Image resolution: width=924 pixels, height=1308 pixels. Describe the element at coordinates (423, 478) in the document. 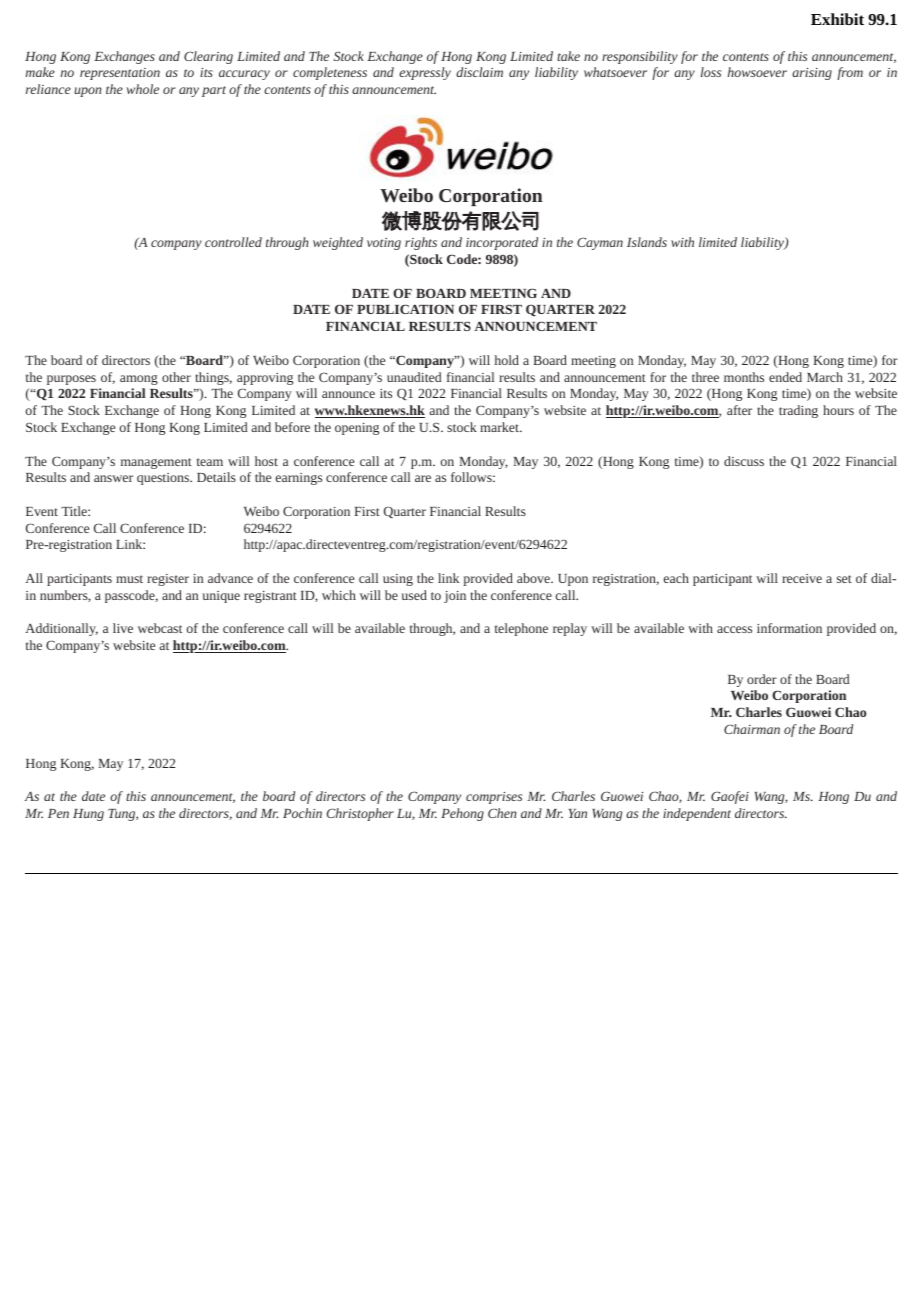

I see `are` at that location.
